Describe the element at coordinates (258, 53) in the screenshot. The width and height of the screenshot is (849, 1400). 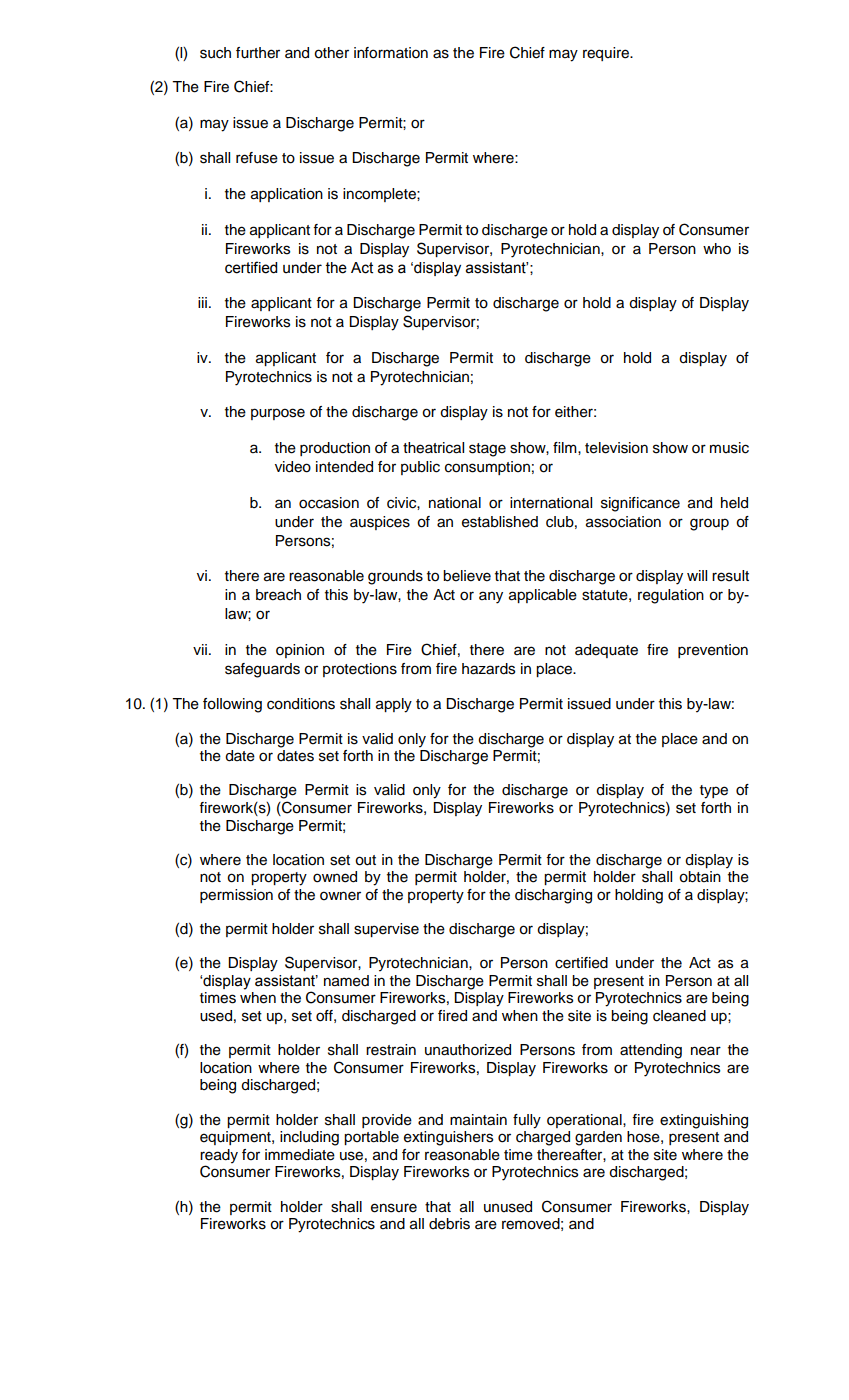
I see `further` at that location.
